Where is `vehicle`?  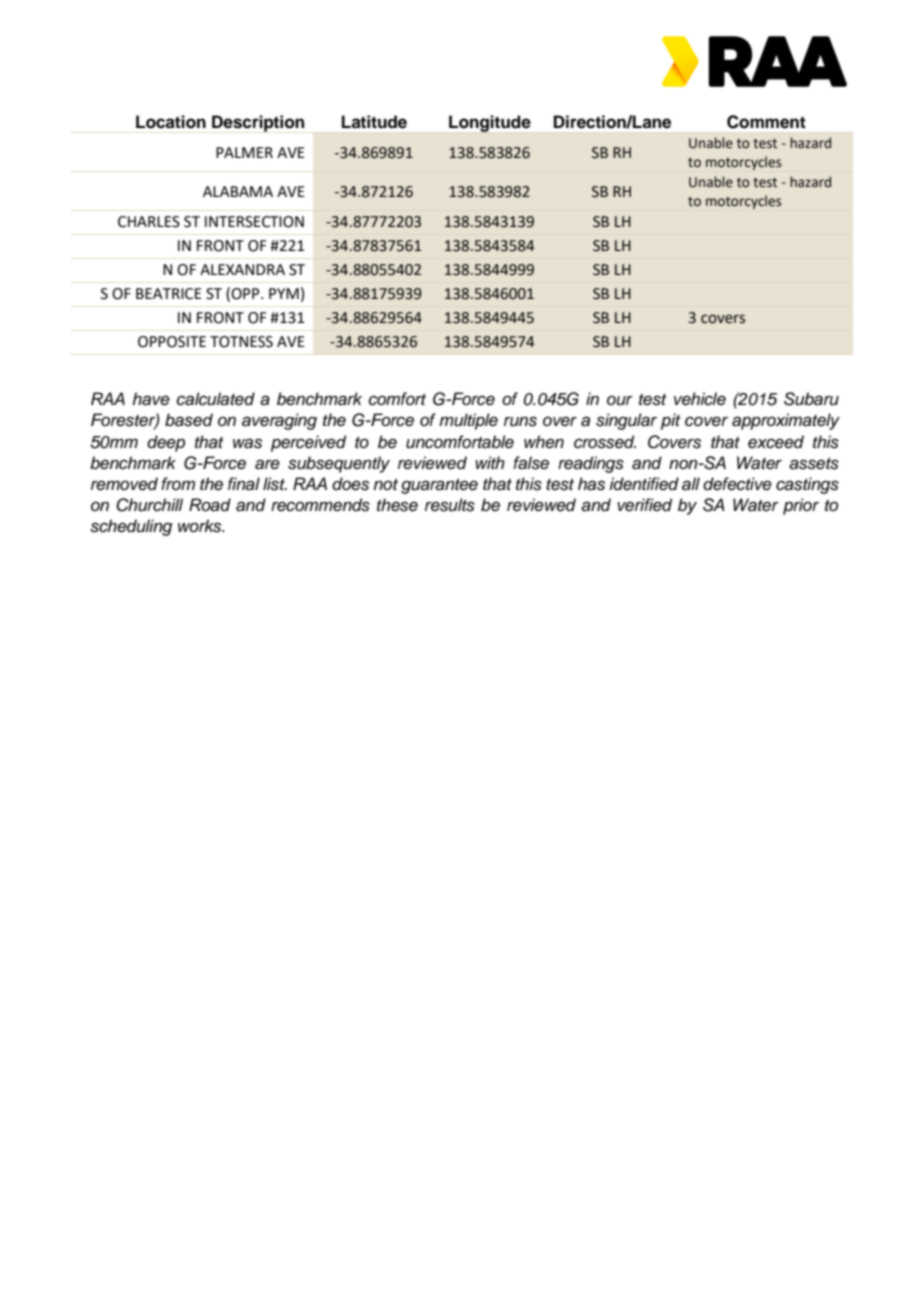 vehicle is located at coordinates (700, 399).
